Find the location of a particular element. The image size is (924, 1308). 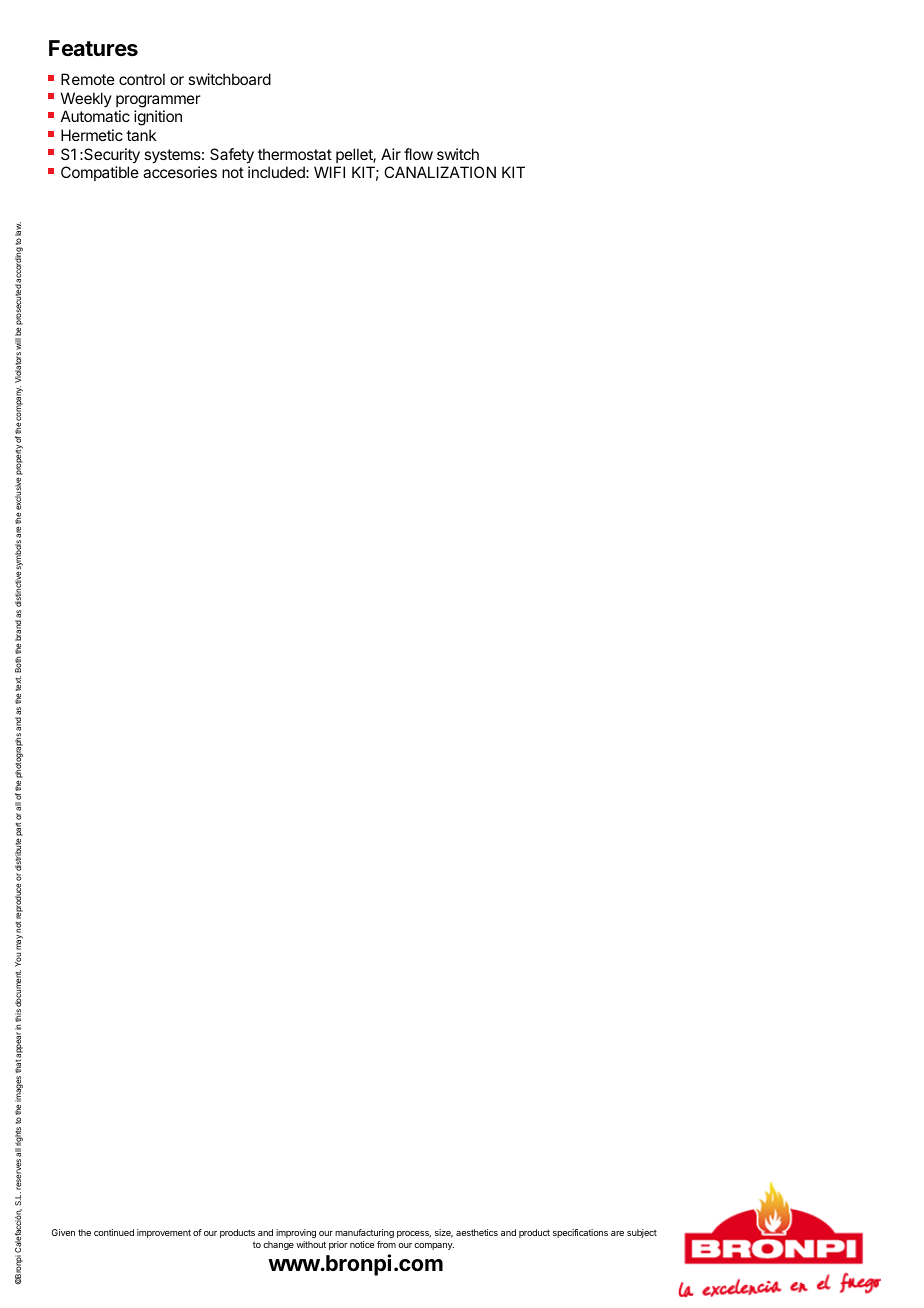

thermostat is located at coordinates (295, 154).
